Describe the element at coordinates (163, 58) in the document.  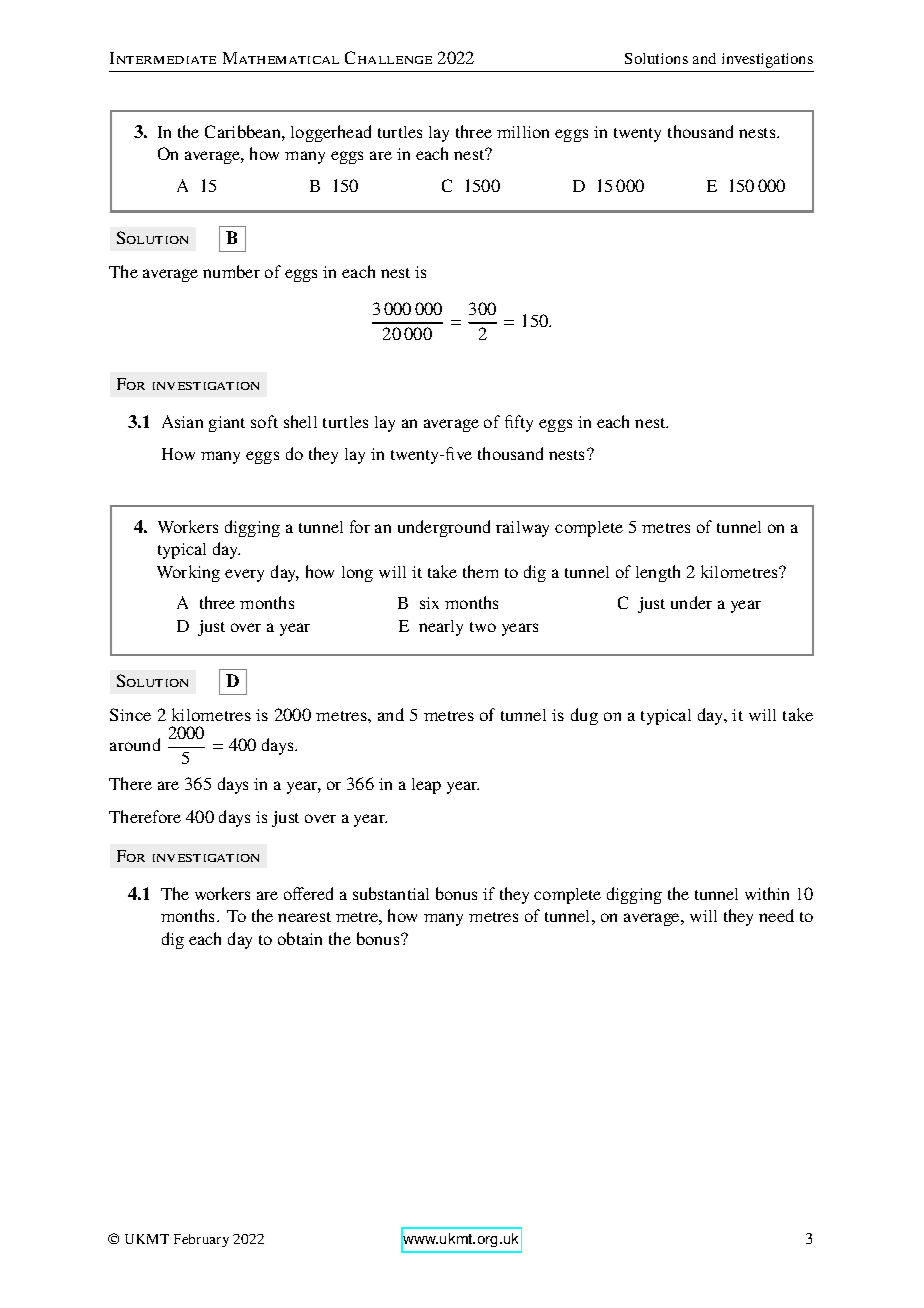
I see `Intermediate` at that location.
